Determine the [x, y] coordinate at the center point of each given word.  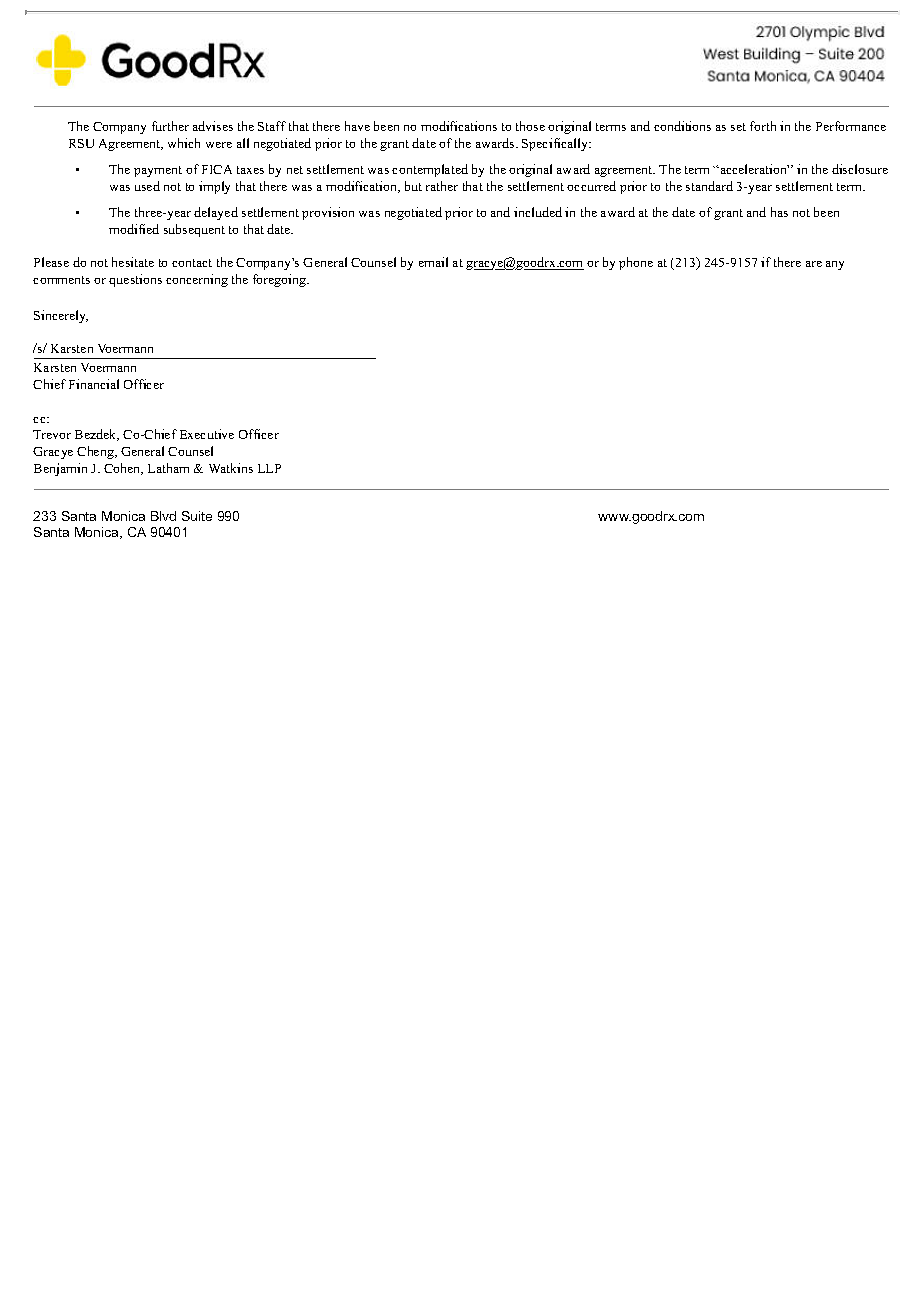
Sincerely [61, 316]
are [814, 264]
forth [763, 126]
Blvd [163, 516]
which [184, 143]
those [530, 126]
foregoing [281, 280]
